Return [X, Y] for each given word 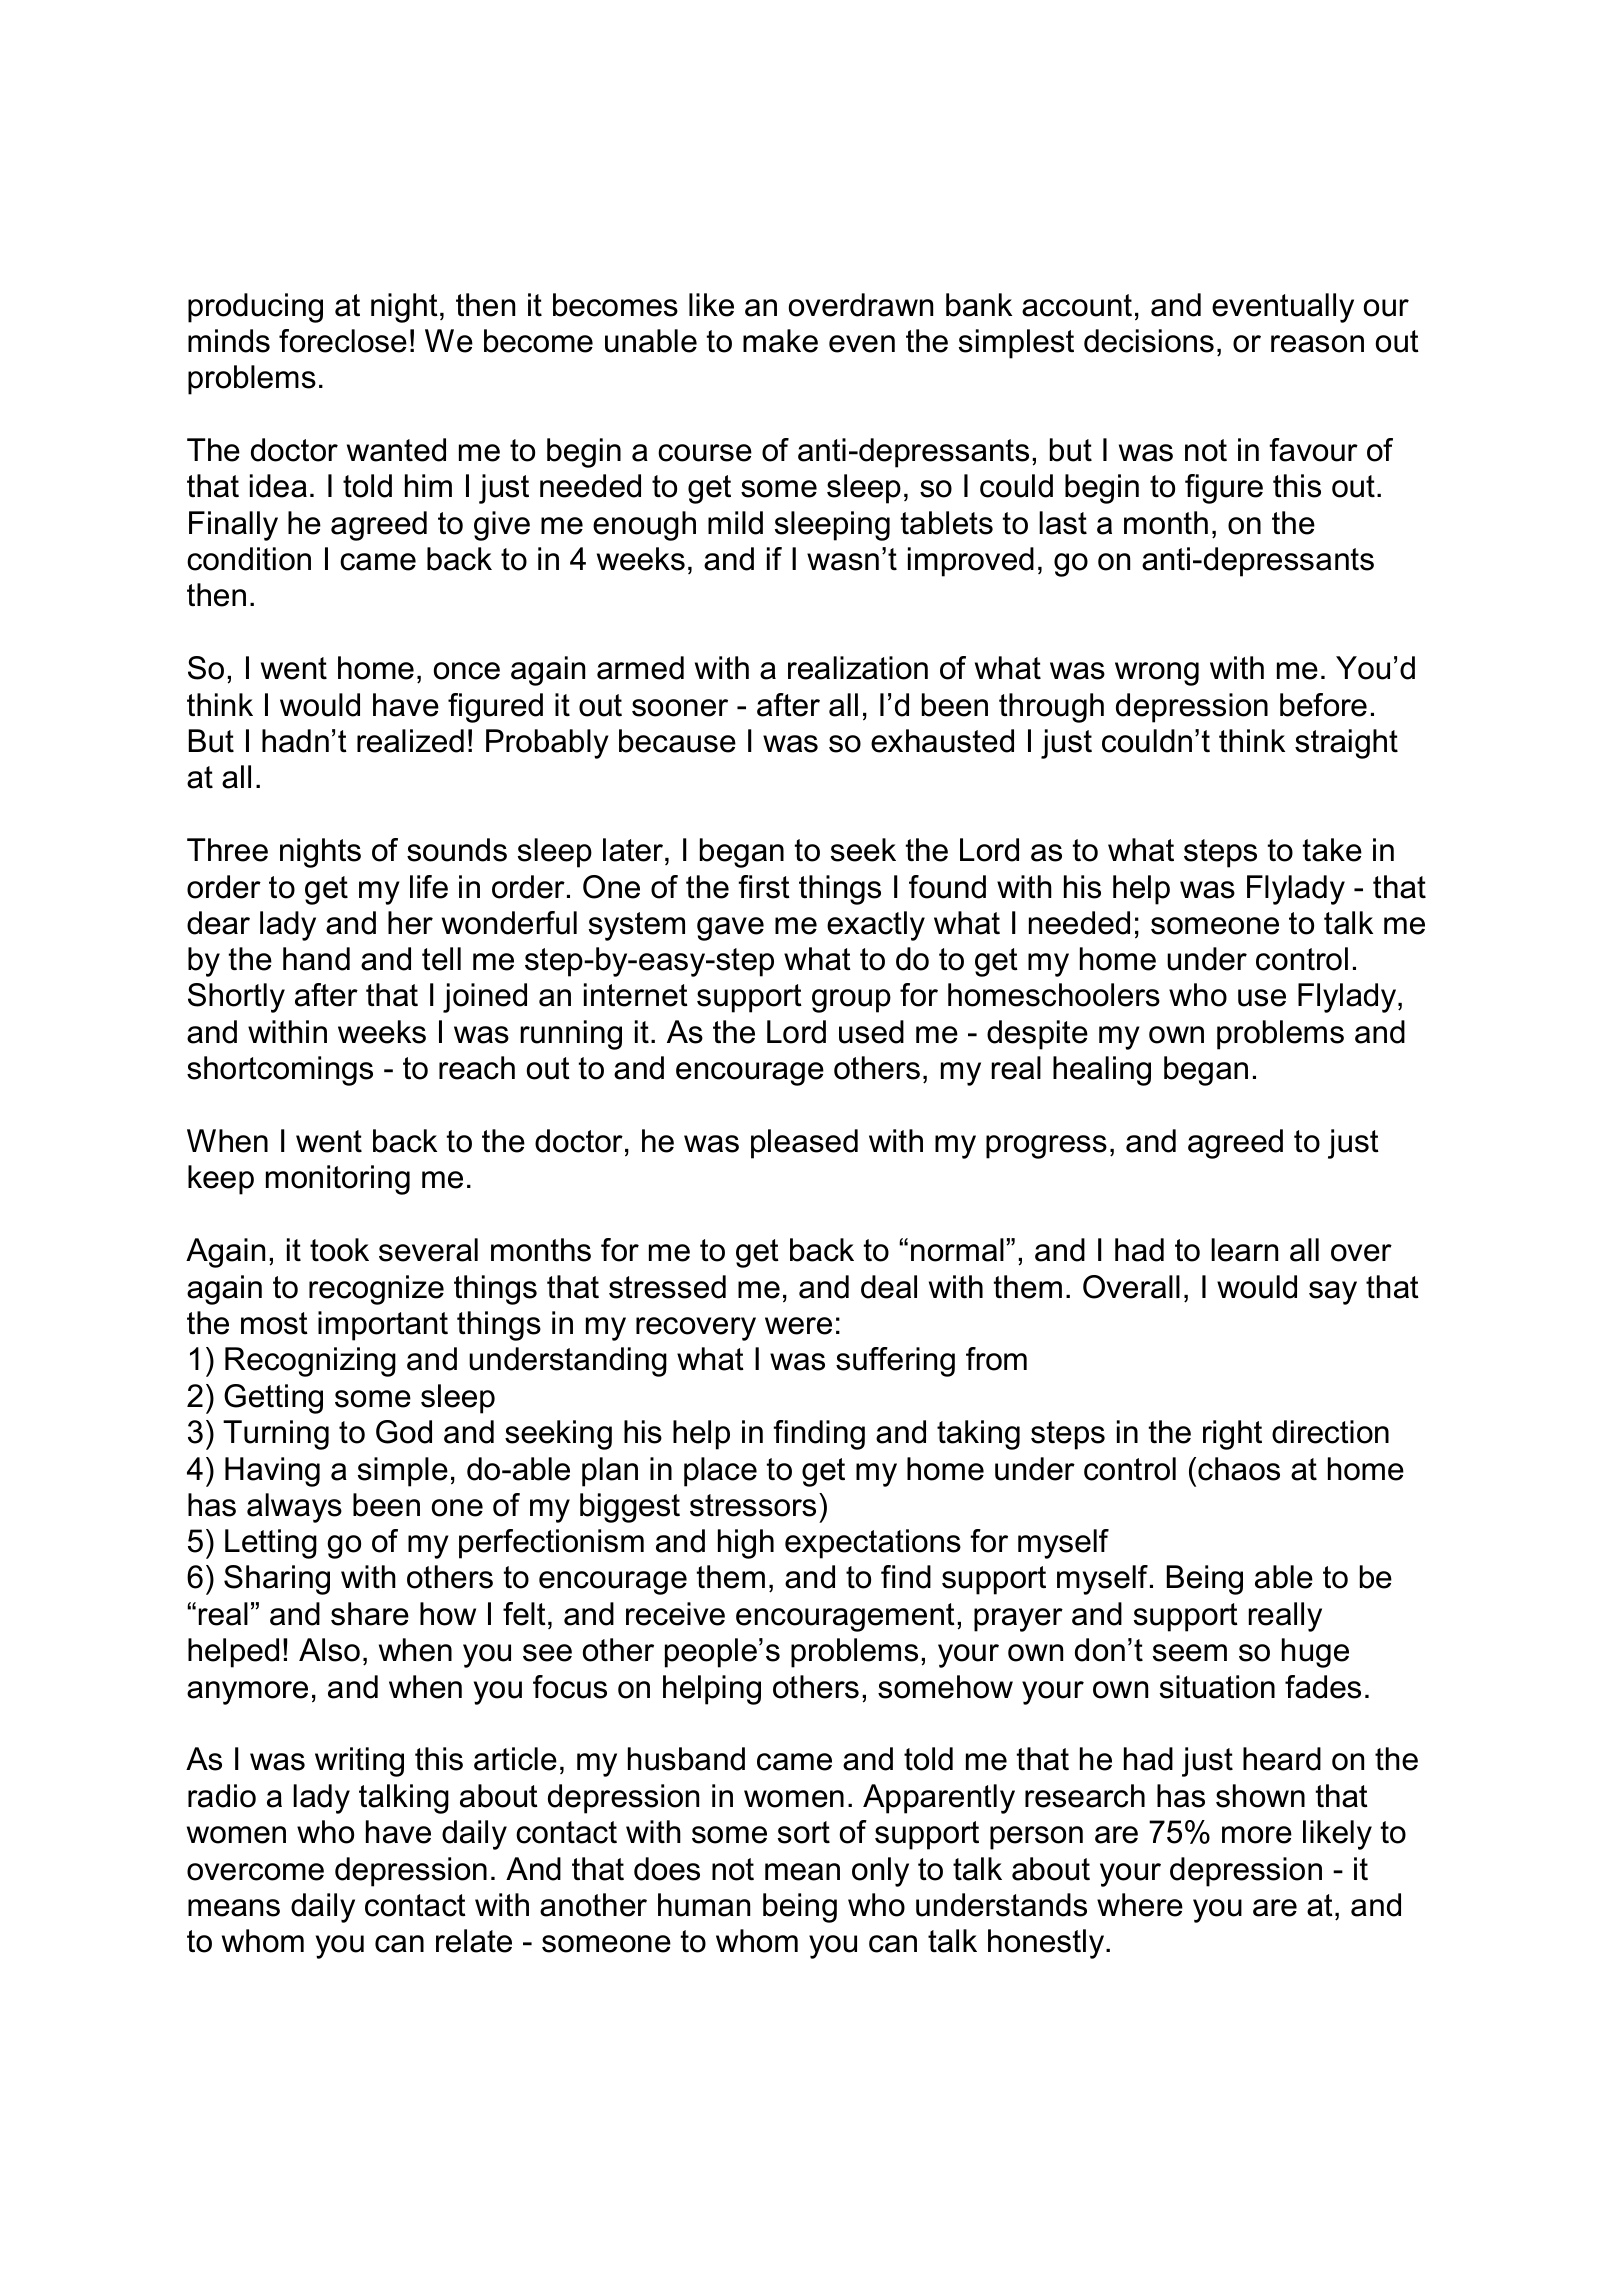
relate [474, 1941]
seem [1190, 1653]
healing [1102, 1071]
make [780, 341]
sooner [680, 708]
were [798, 1326]
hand [316, 959]
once [467, 671]
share [370, 1614]
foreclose [343, 341]
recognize [376, 1290]
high [746, 1544]
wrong [1157, 674]
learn [1244, 1250]
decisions [1149, 341]
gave [730, 929]
